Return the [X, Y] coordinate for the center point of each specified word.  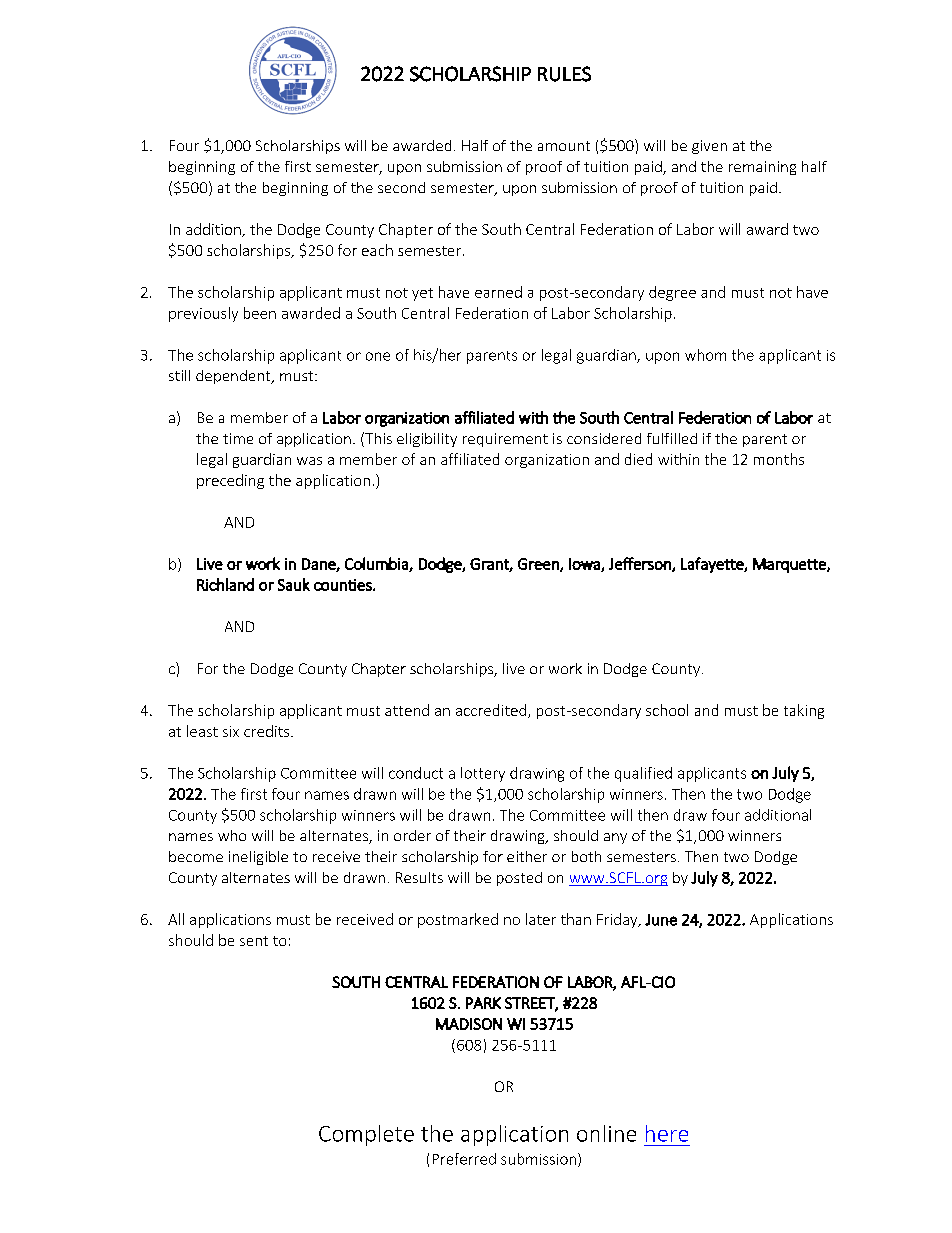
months [779, 459]
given [709, 147]
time [238, 438]
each [377, 250]
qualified [643, 774]
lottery [483, 774]
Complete [366, 1135]
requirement [505, 440]
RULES [564, 74]
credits [268, 731]
